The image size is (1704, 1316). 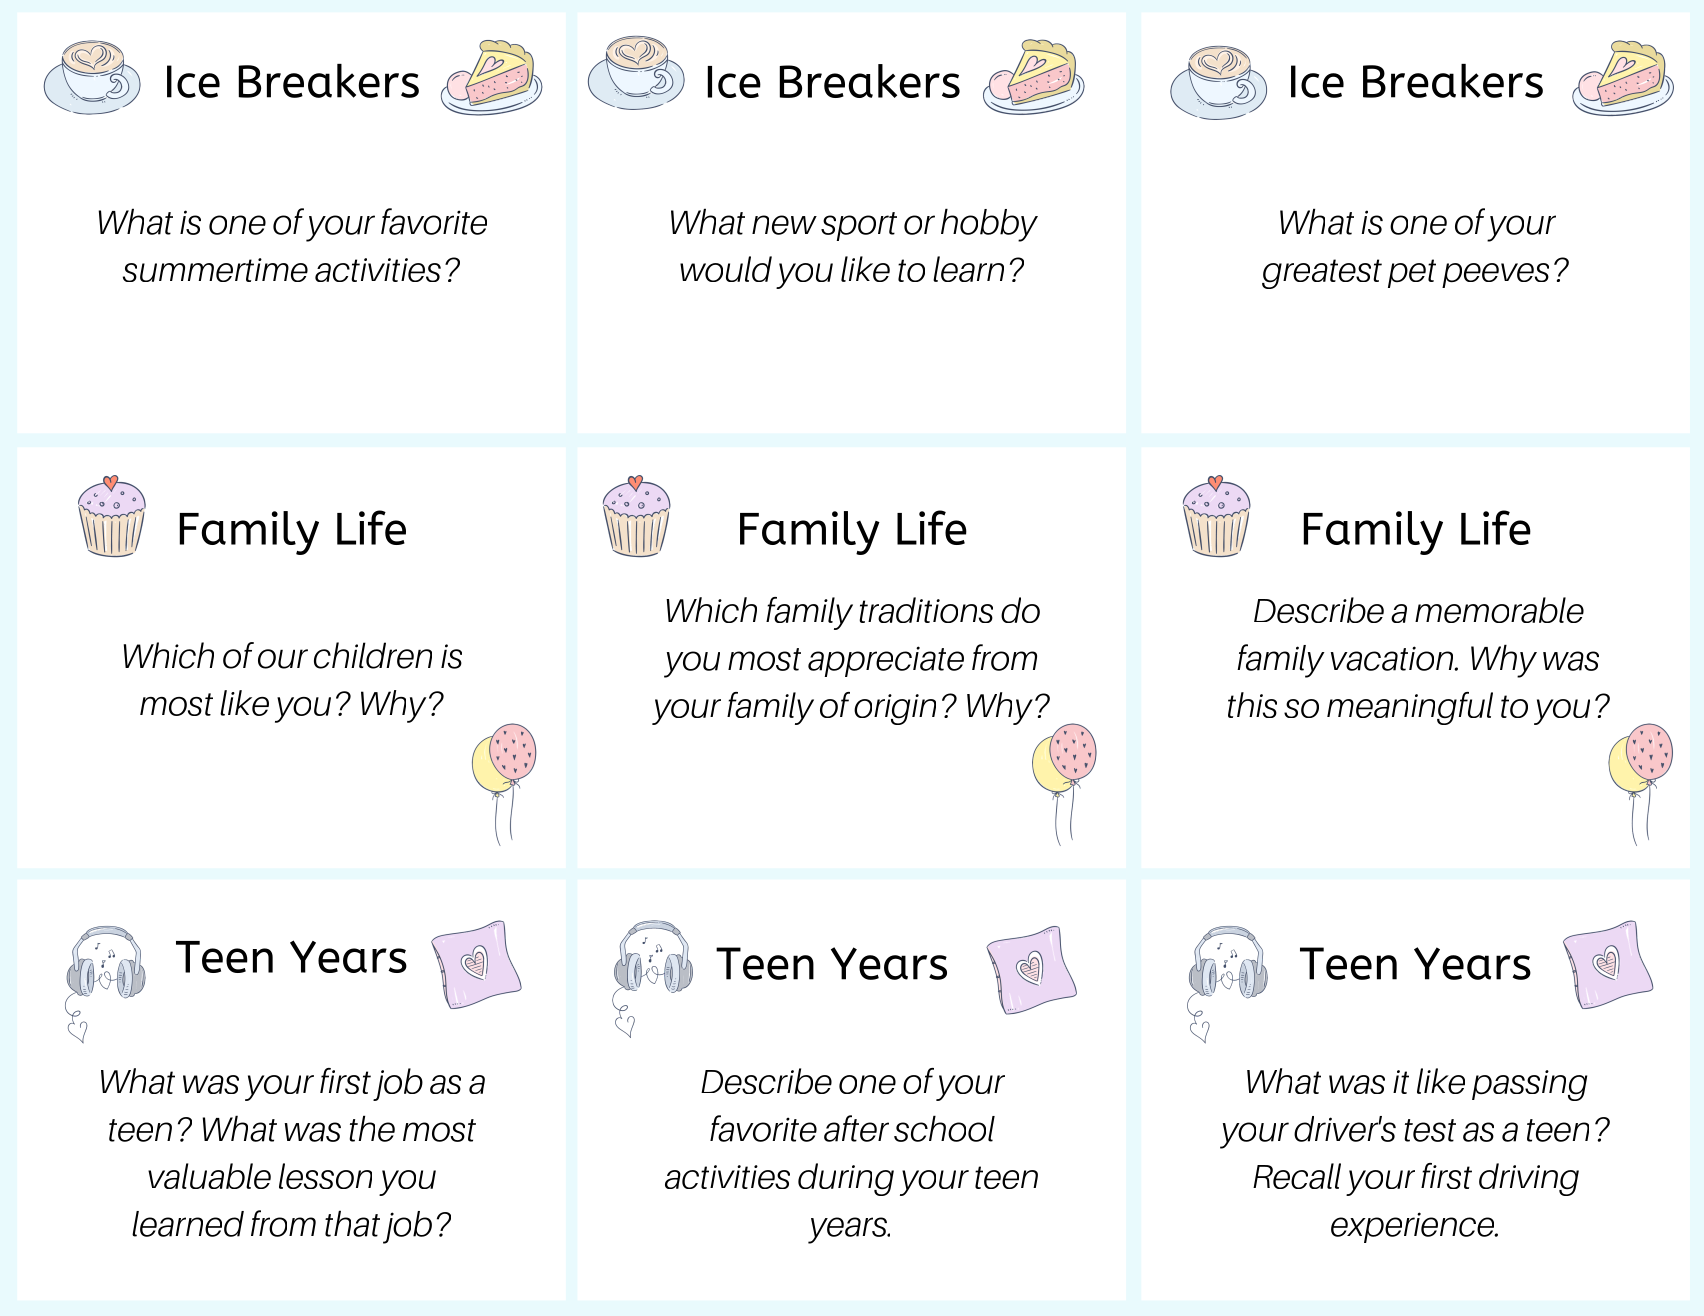 I want to click on origin, so click(x=895, y=709).
